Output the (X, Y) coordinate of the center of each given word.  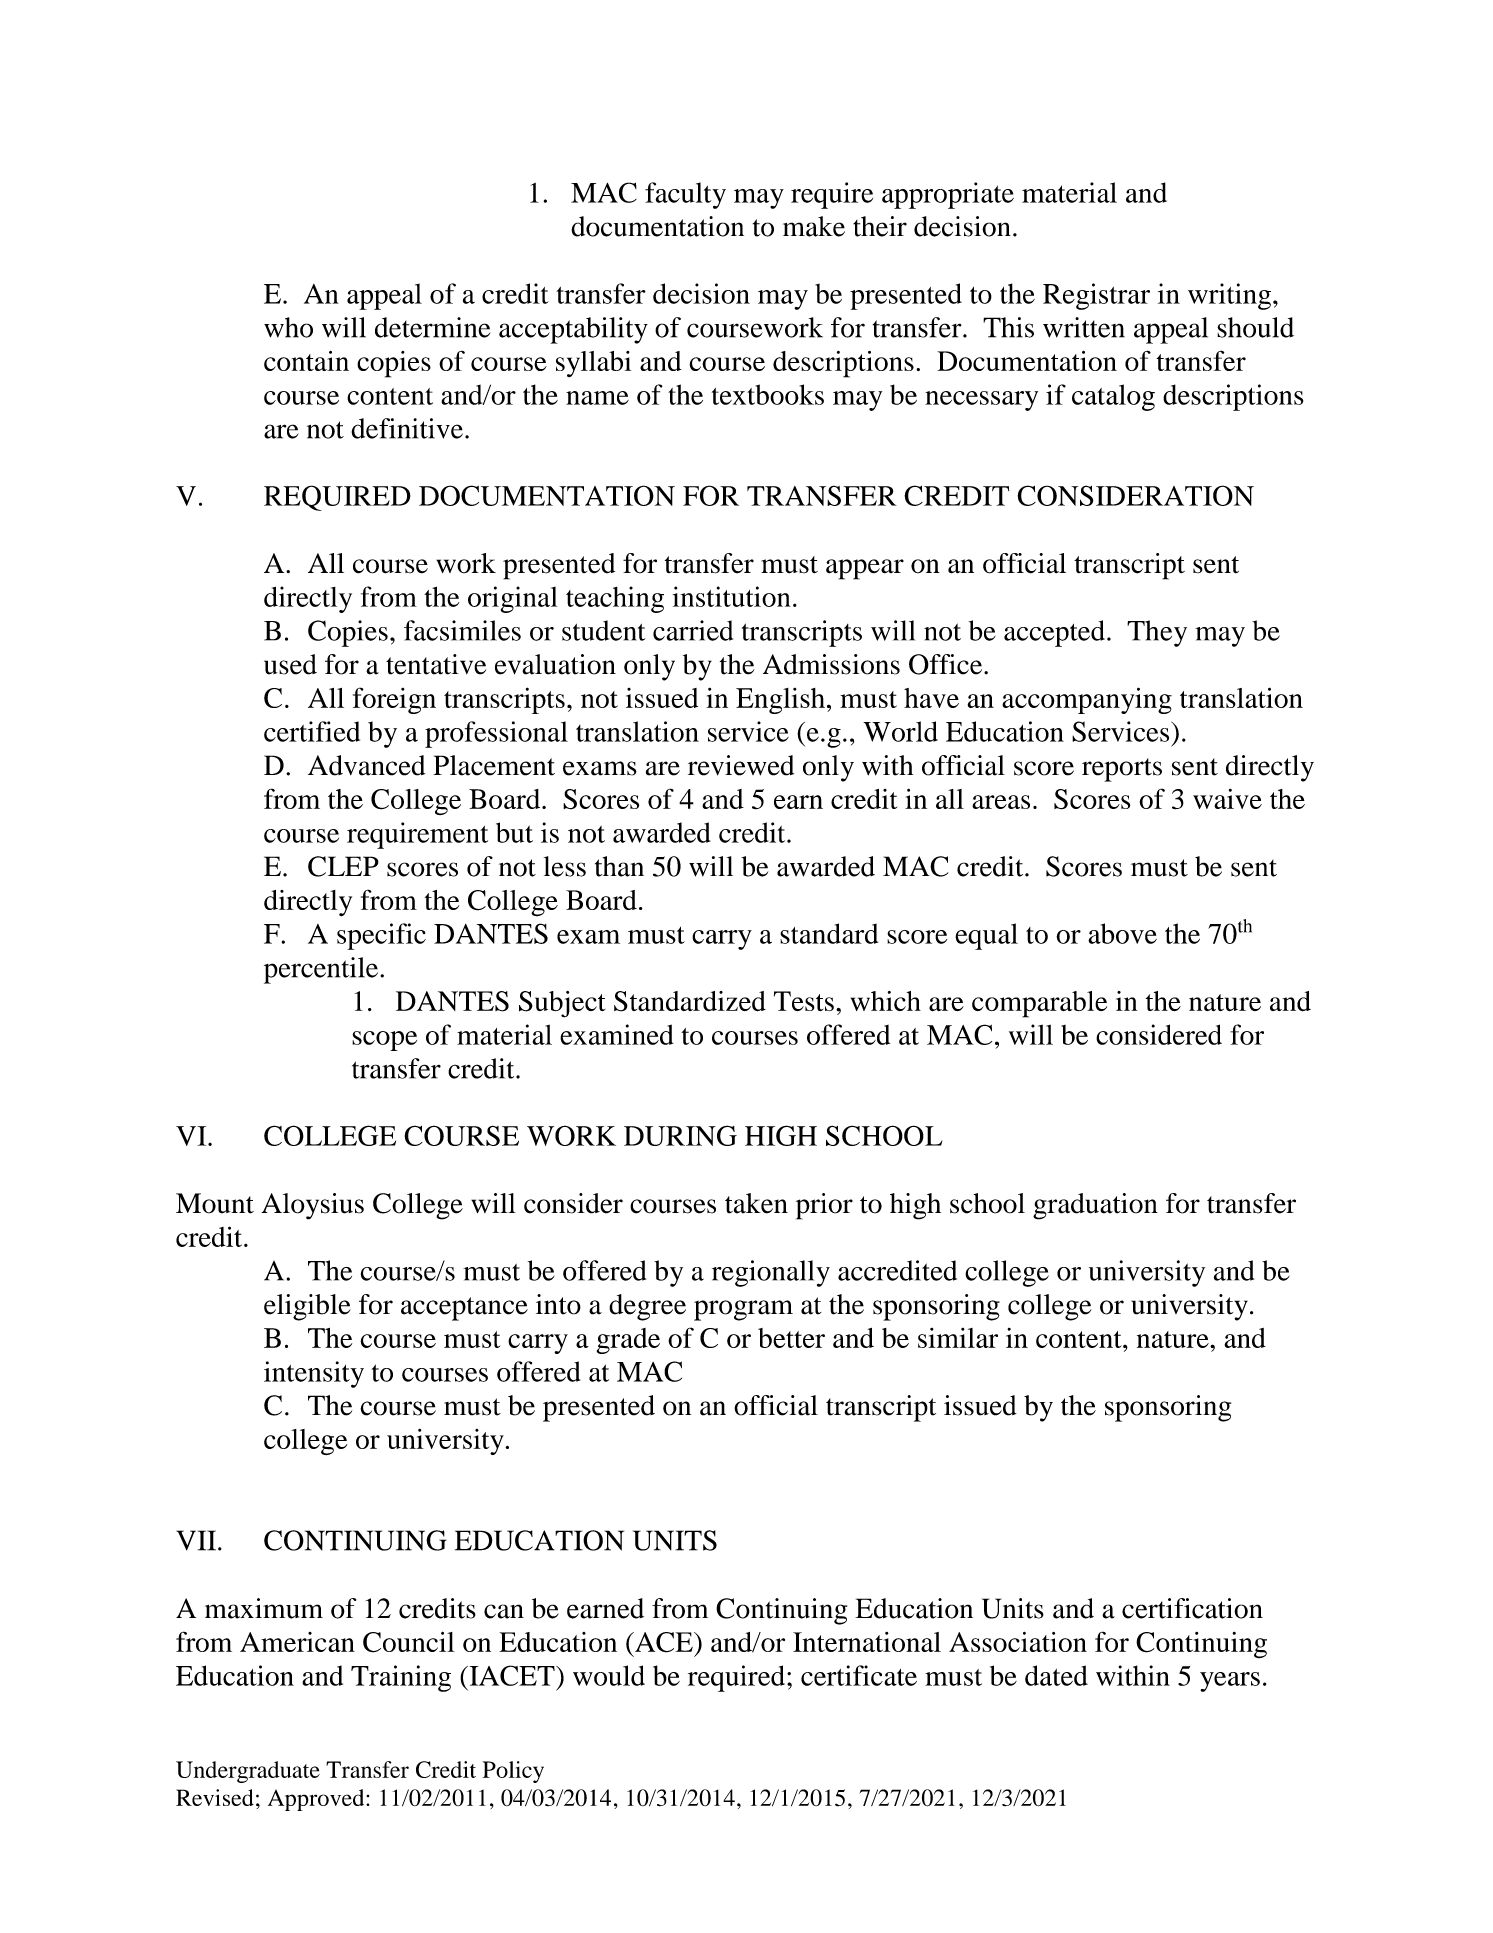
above (1122, 933)
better (791, 1338)
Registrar (1096, 296)
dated (1056, 1675)
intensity (314, 1374)
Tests (804, 1001)
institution (732, 596)
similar (958, 1338)
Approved (317, 1800)
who (288, 327)
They (1157, 633)
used (290, 664)
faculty (685, 195)
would (609, 1675)
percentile (321, 970)
